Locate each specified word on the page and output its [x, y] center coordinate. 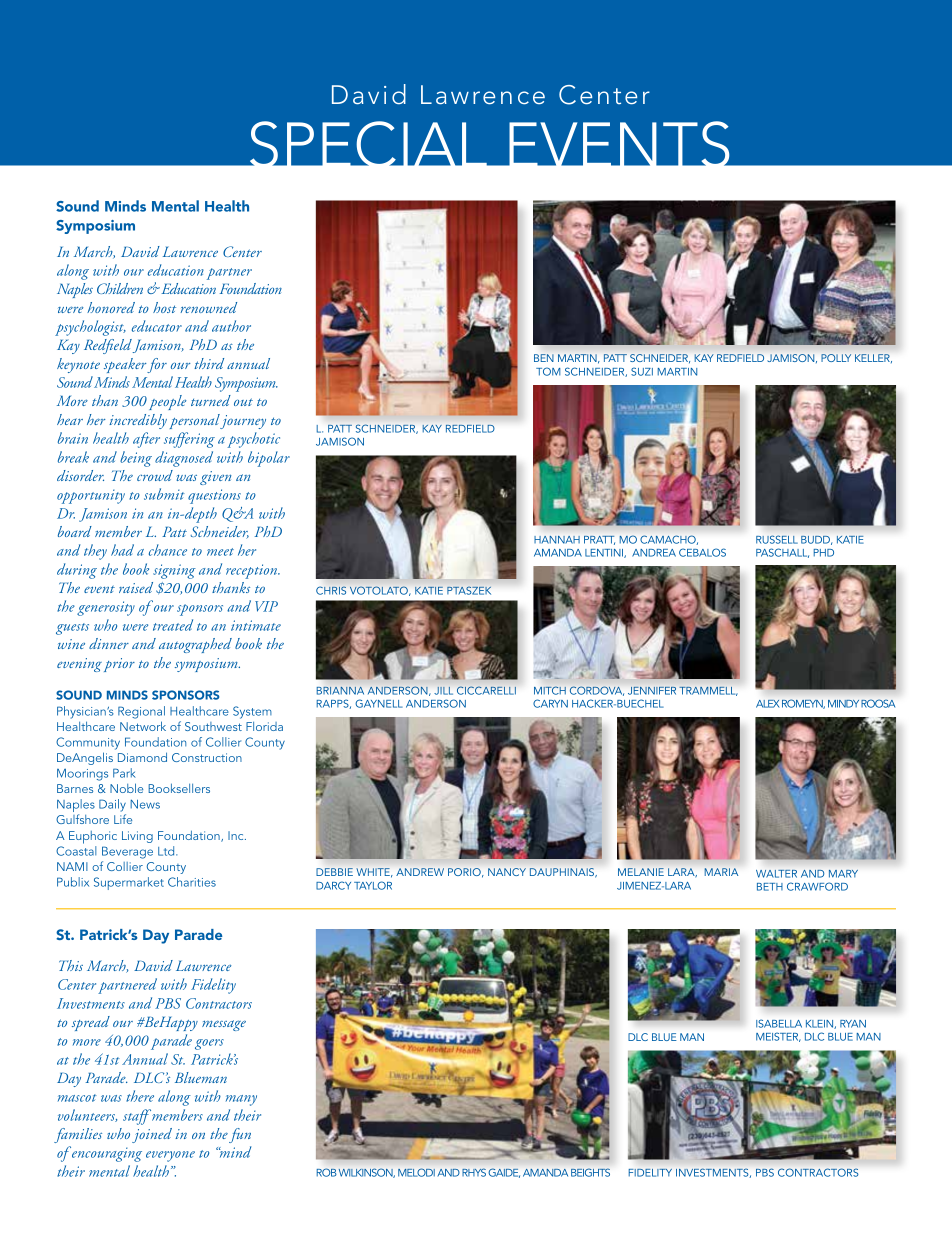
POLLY [836, 358]
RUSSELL [777, 539]
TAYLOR [373, 885]
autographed [195, 645]
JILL [443, 691]
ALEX [768, 704]
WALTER [776, 874]
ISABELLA [779, 1023]
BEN [544, 358]
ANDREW [420, 872]
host [164, 307]
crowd [155, 475]
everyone [170, 1156]
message [224, 1025]
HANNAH [557, 540]
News [145, 804]
